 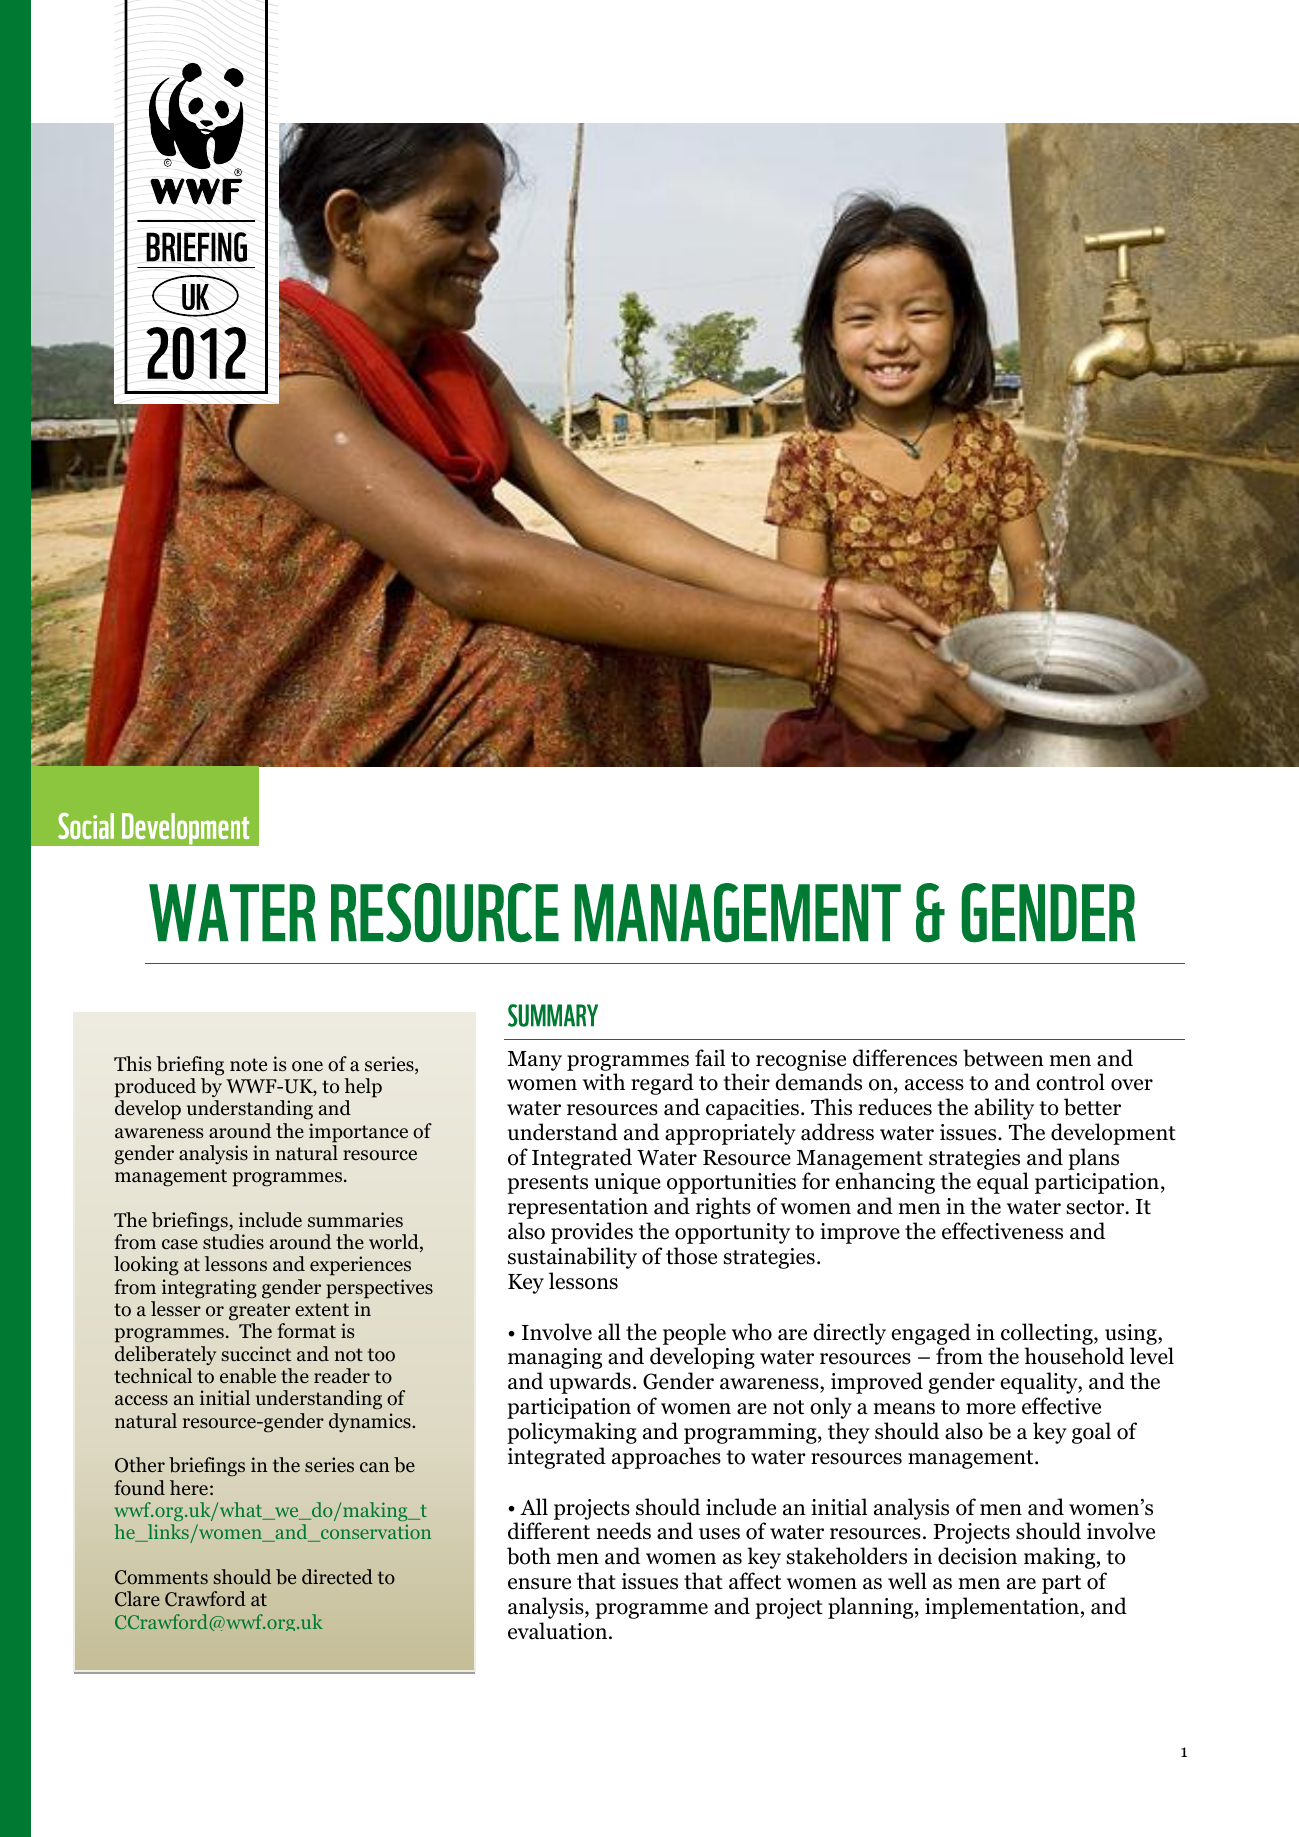 I want to click on engaged, so click(x=931, y=1334).
